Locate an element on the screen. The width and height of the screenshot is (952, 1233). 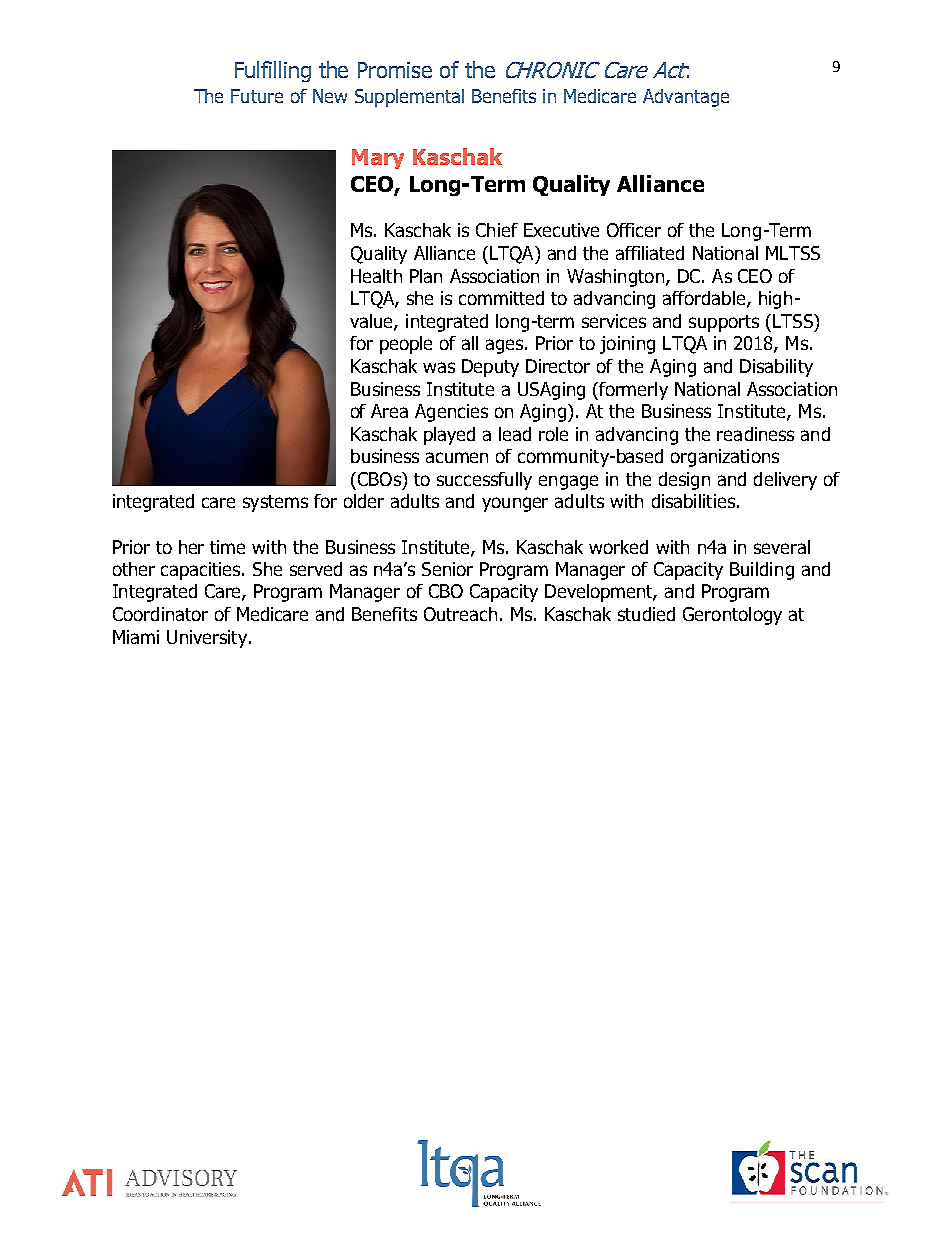
University is located at coordinates (207, 639).
